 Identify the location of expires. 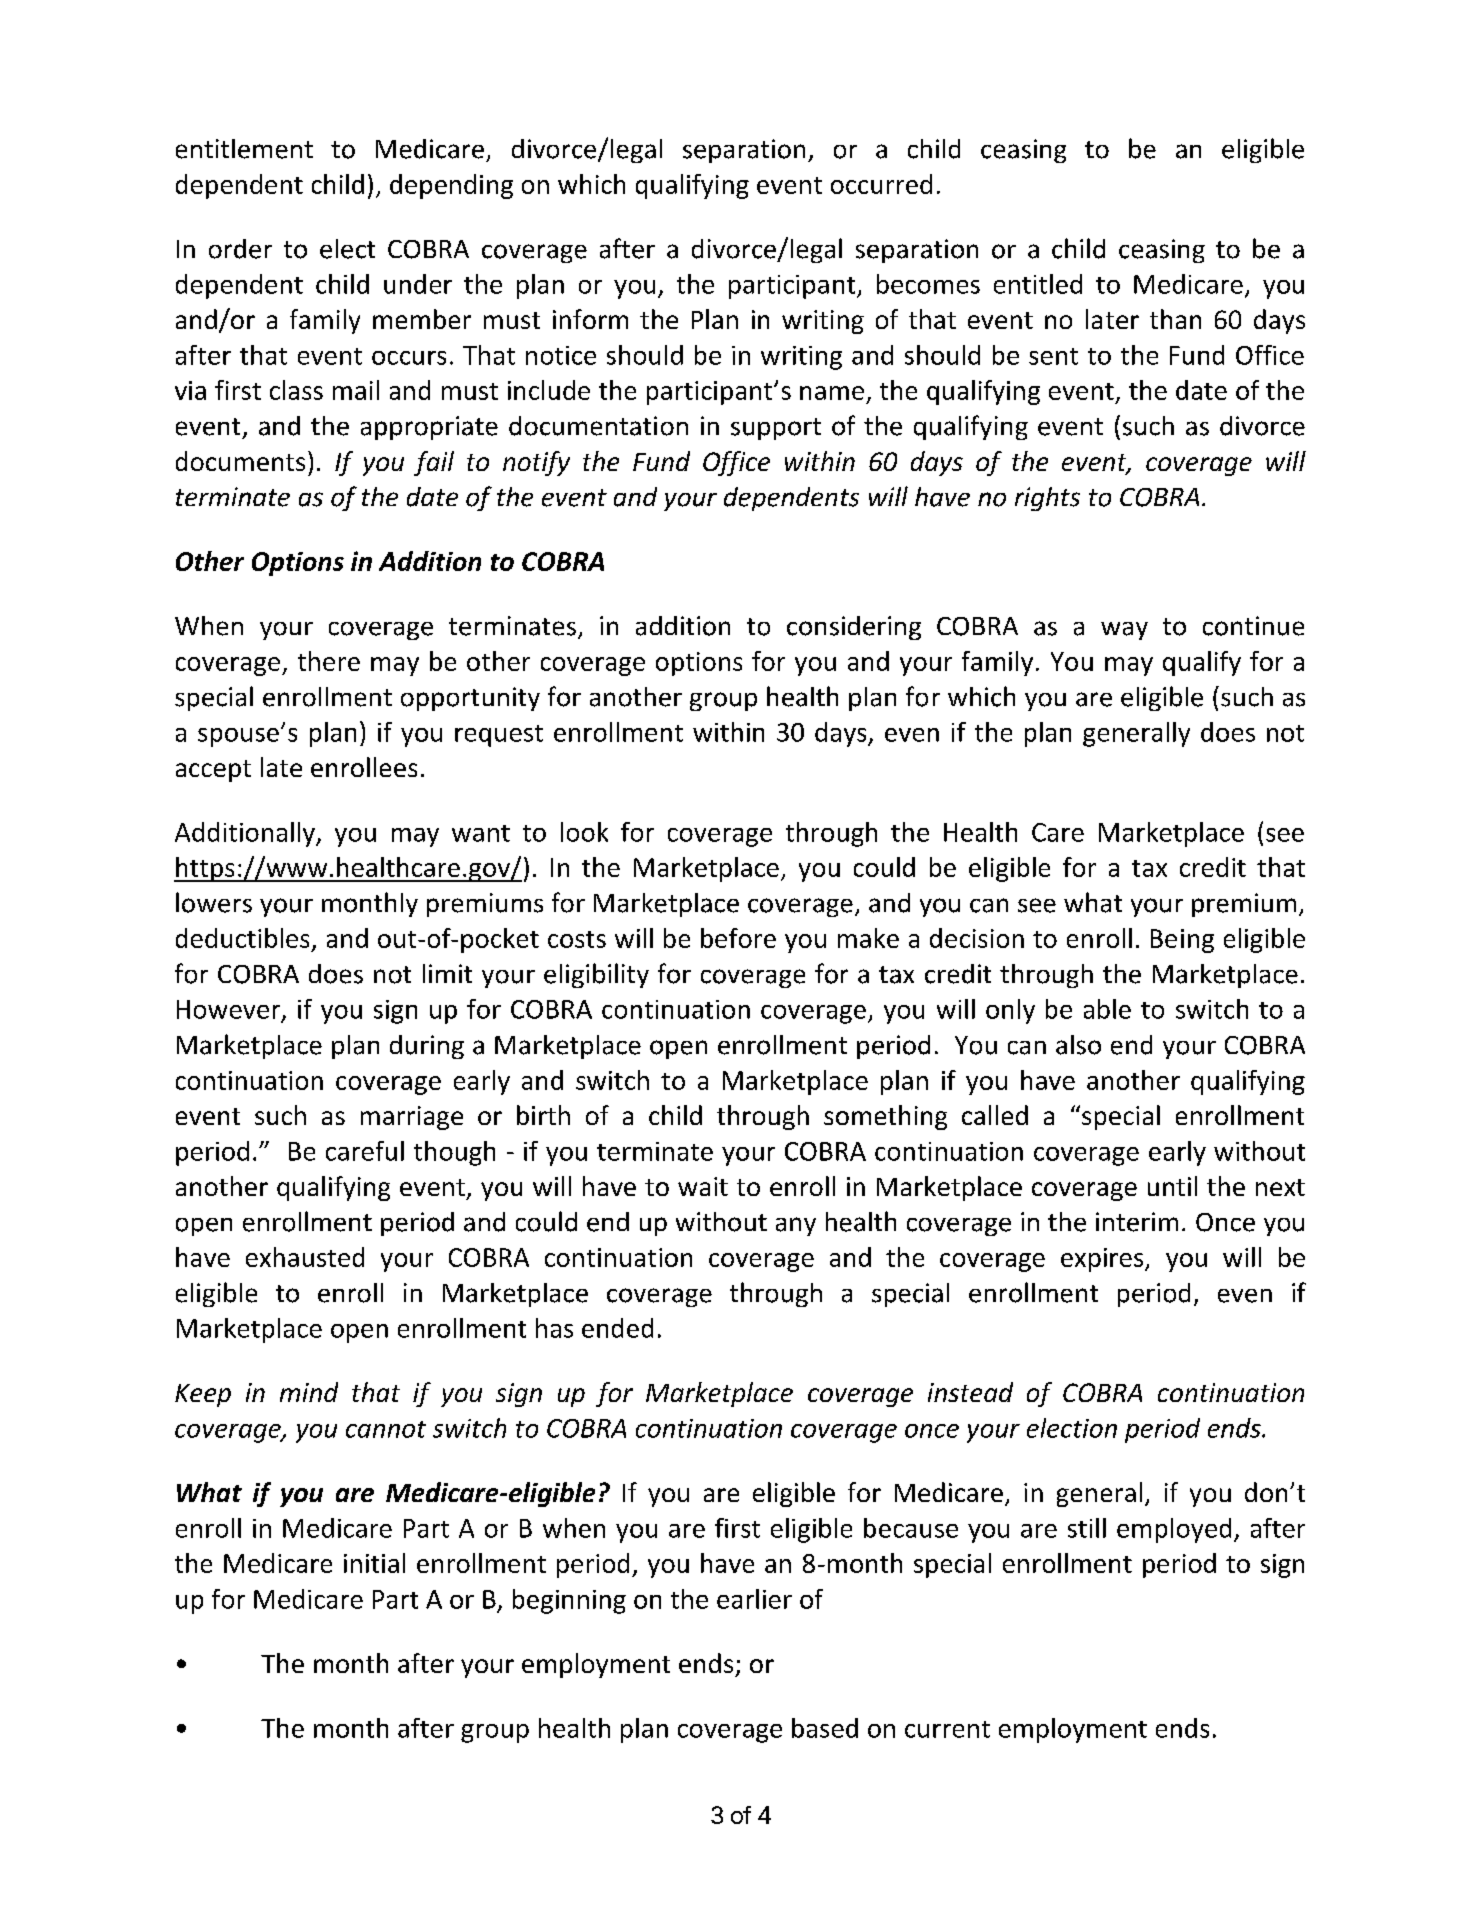
(1103, 1260).
